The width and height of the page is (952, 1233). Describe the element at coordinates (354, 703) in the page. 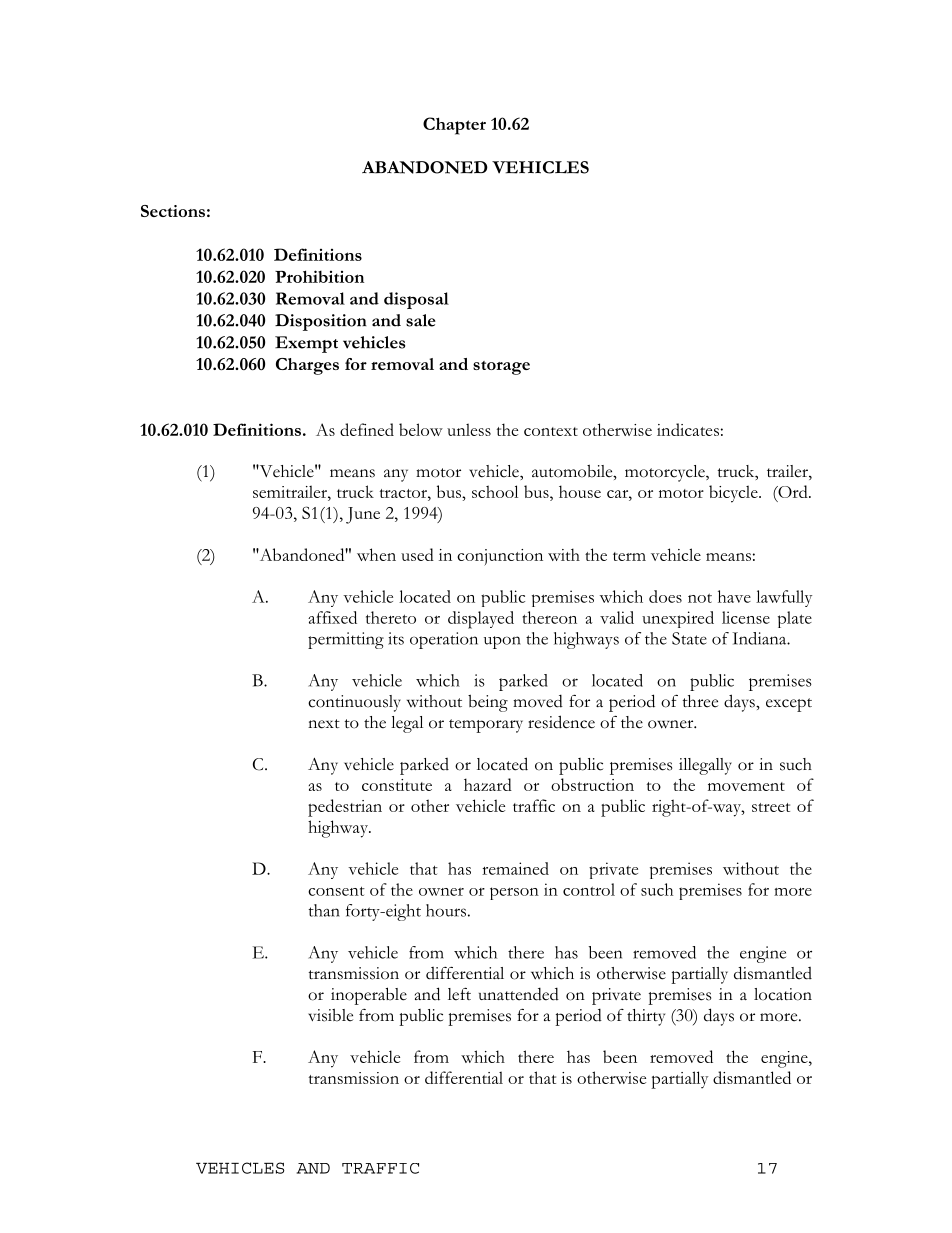

I see `continuously` at that location.
